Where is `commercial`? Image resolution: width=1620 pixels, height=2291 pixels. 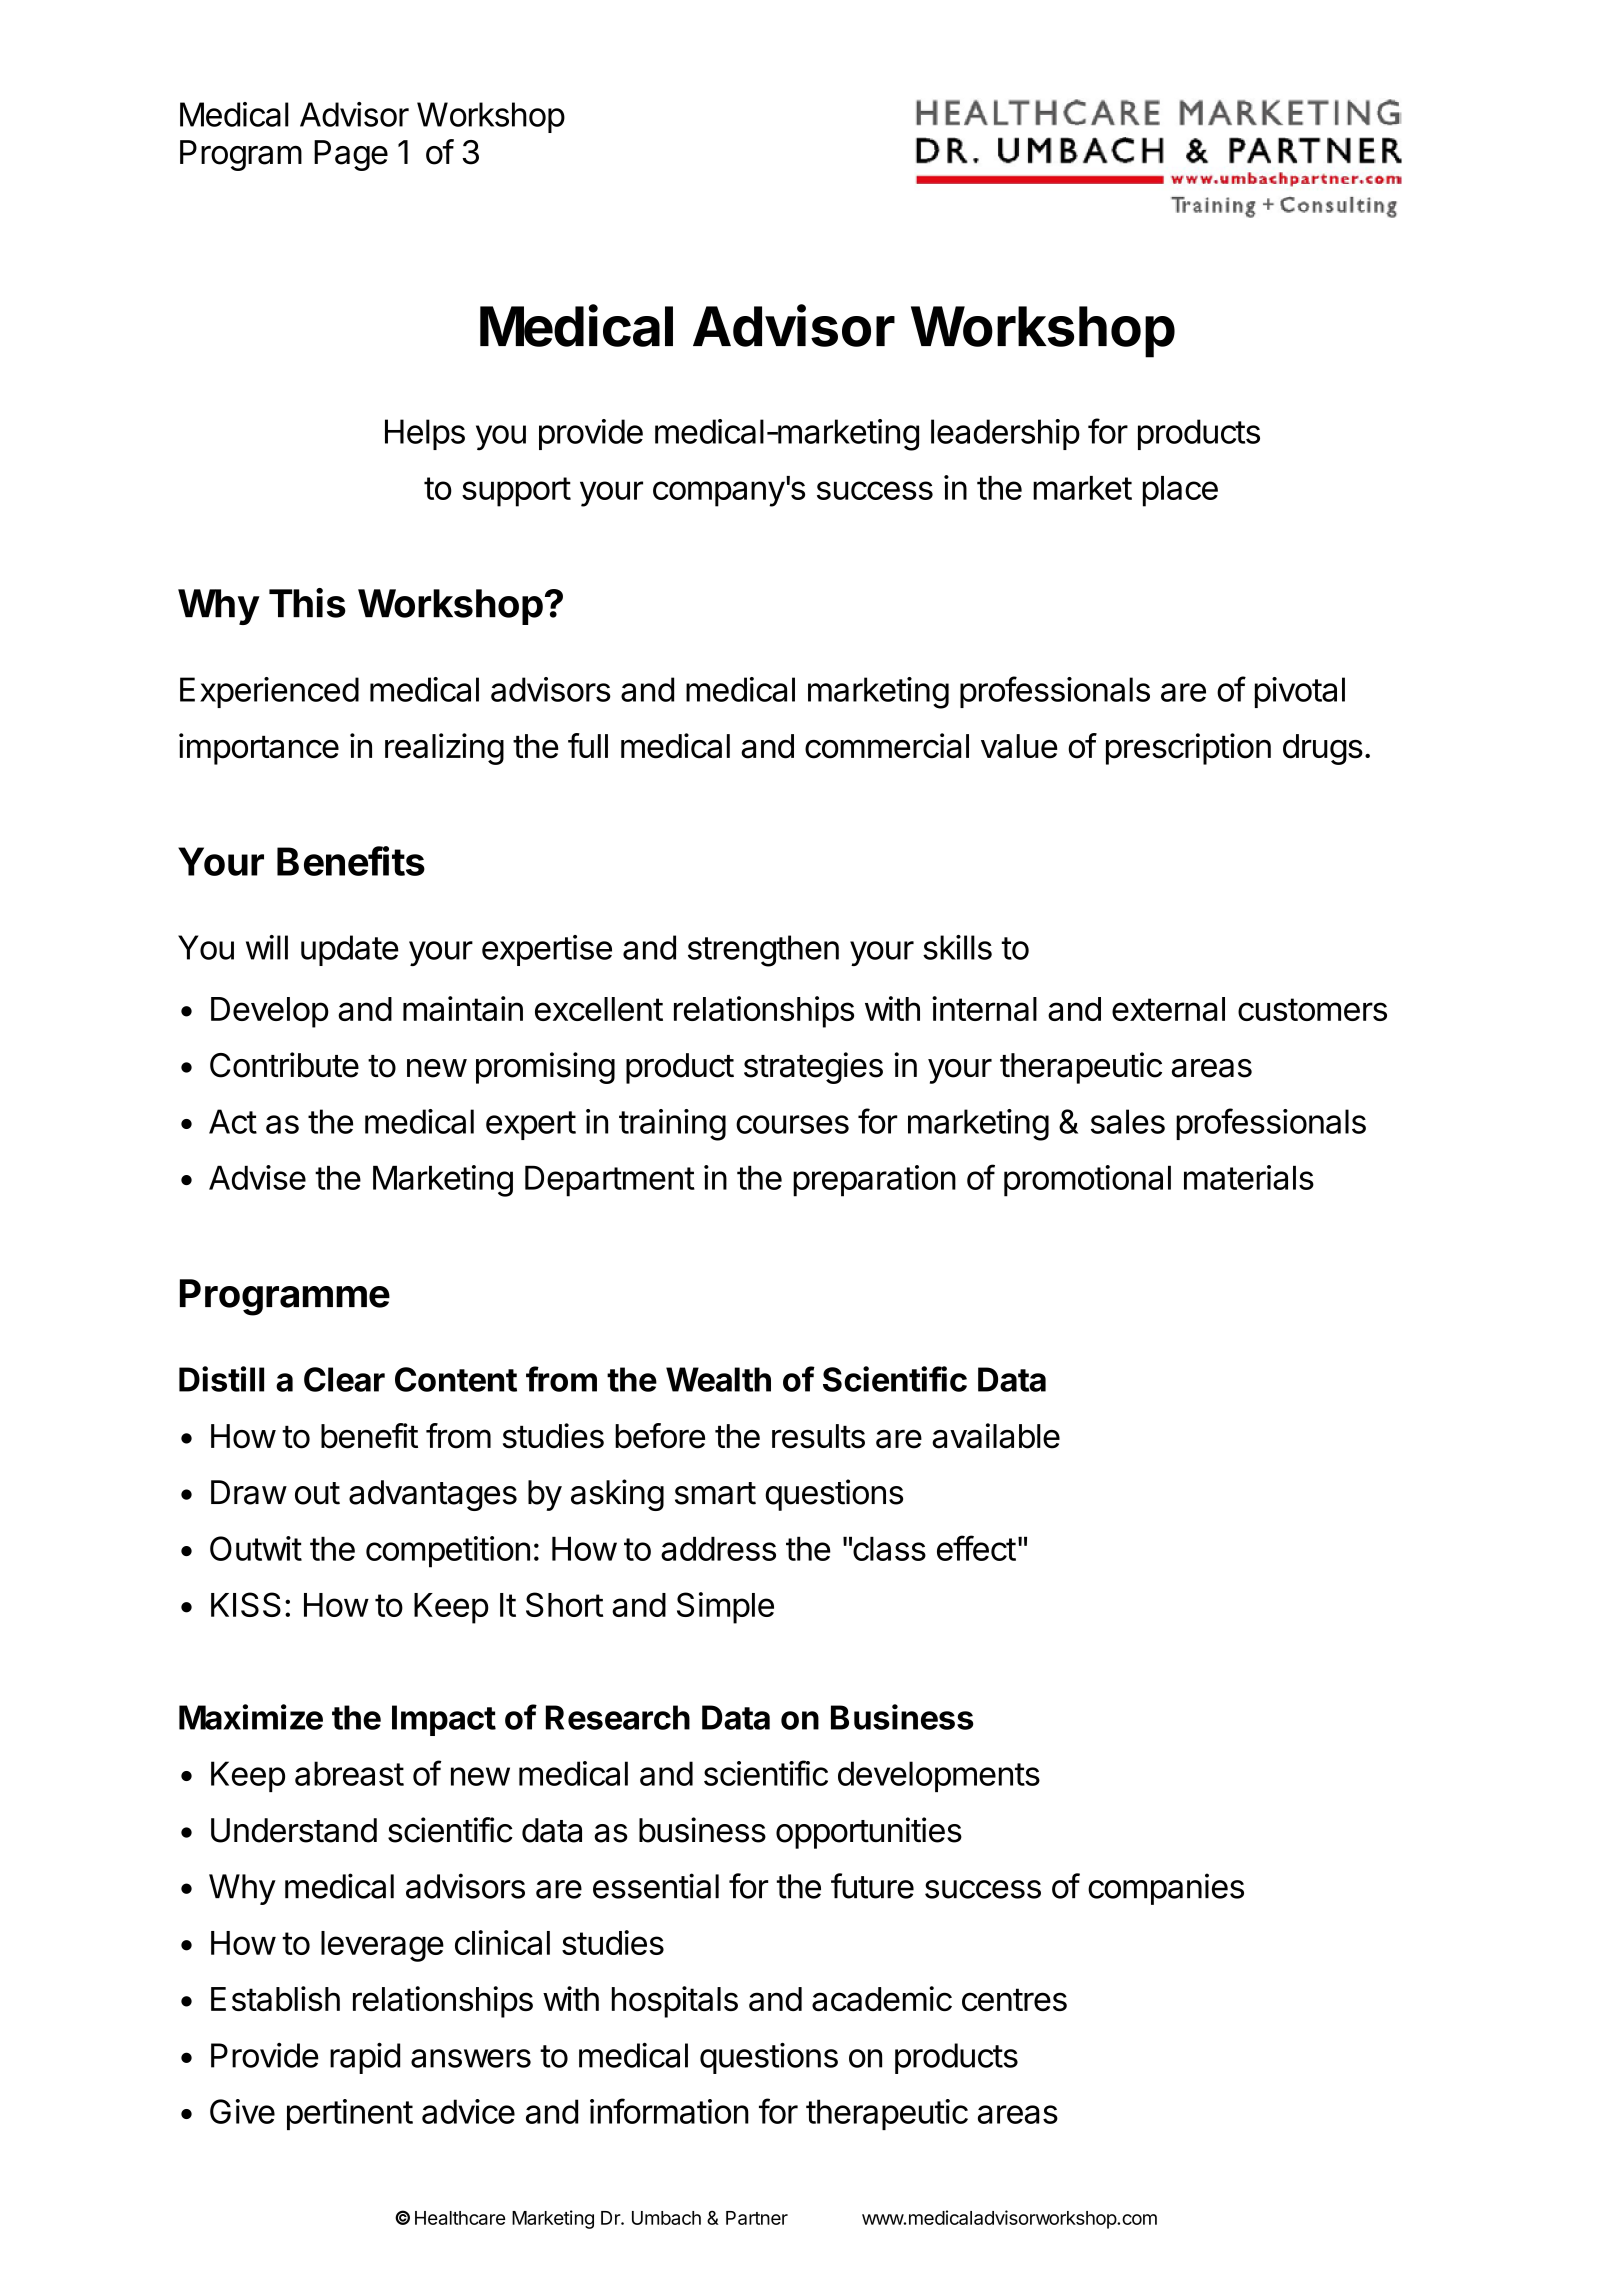
commercial is located at coordinates (887, 746).
